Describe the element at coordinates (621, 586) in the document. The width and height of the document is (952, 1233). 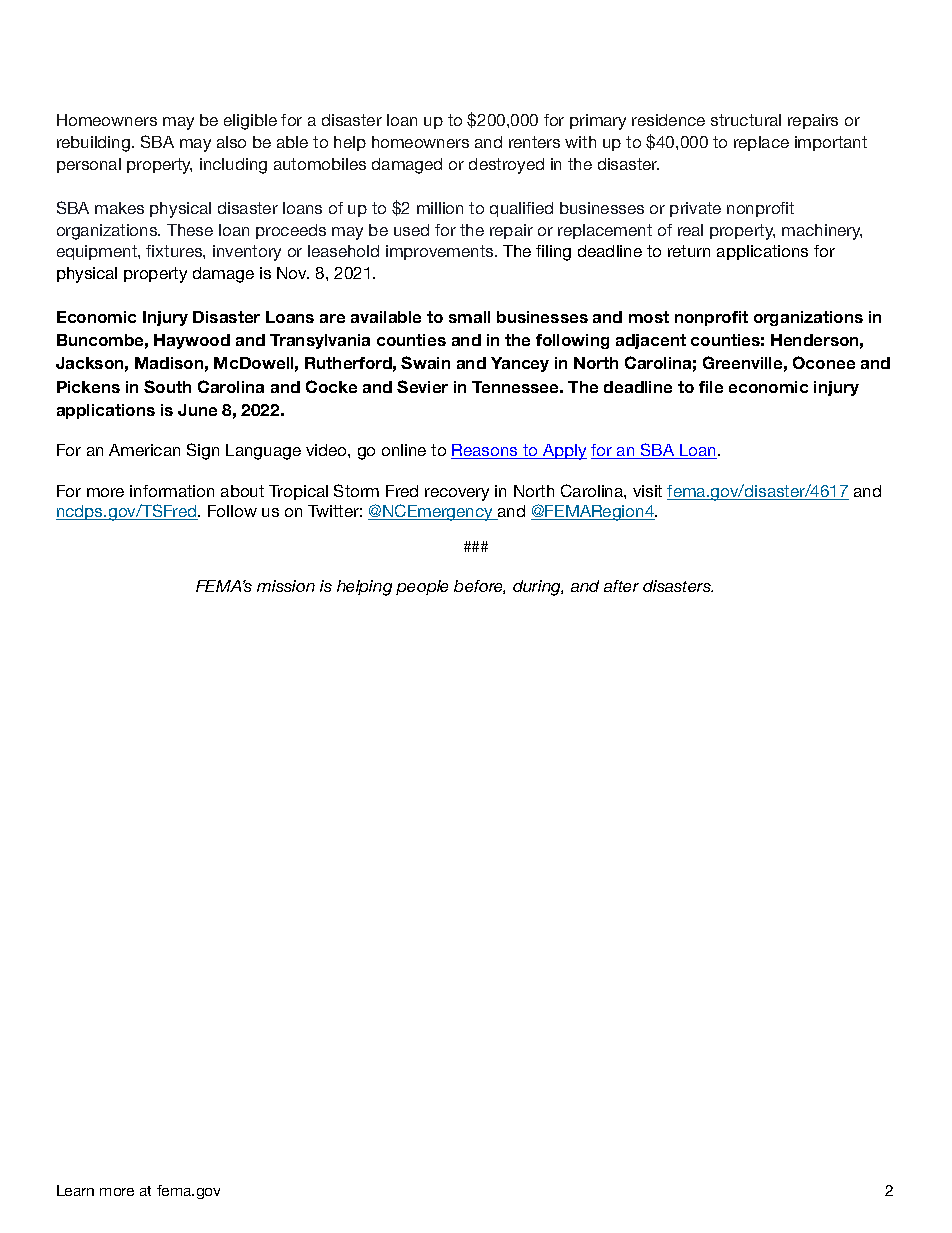
I see `after` at that location.
